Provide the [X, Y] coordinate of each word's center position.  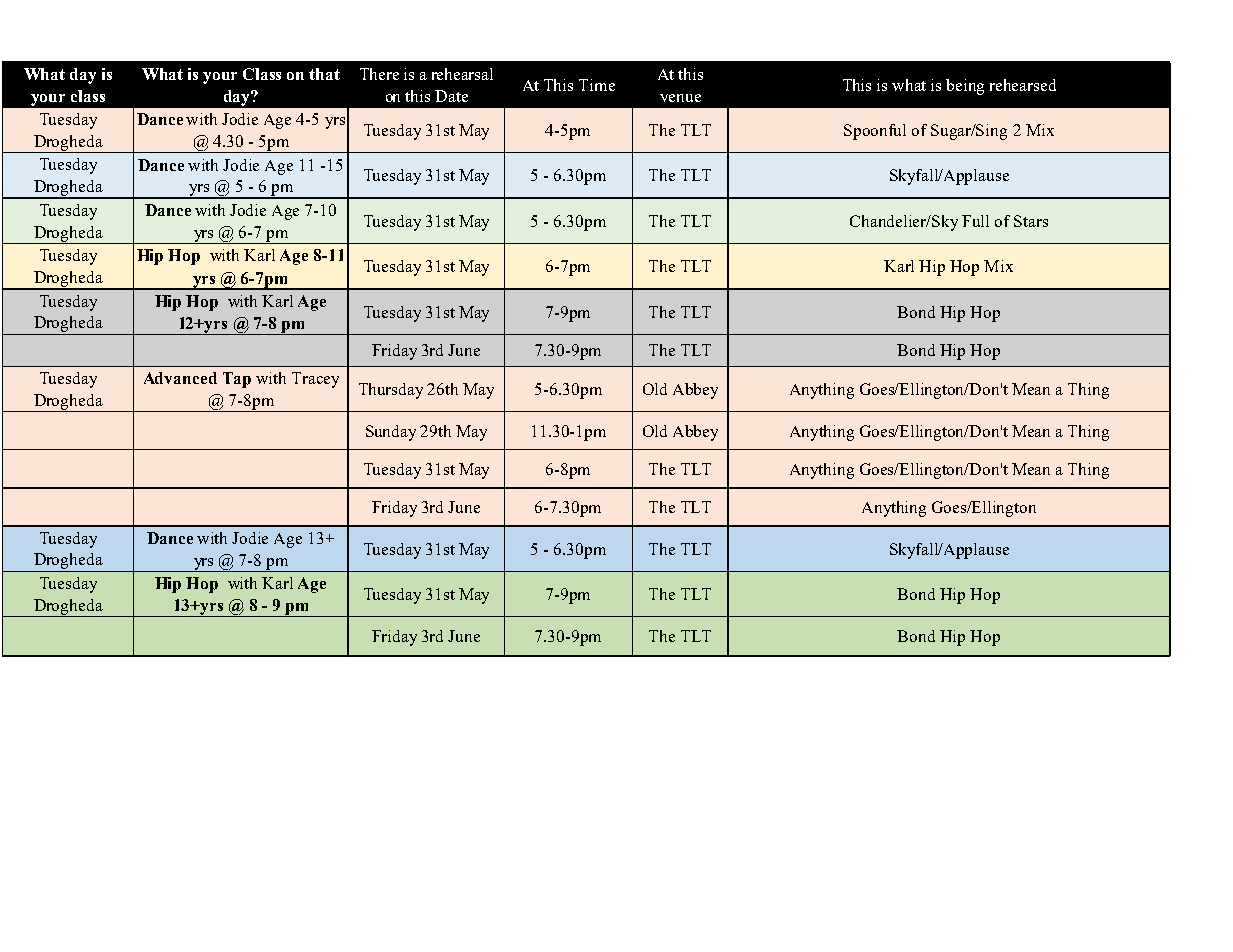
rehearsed [1023, 85]
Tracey [315, 380]
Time [597, 85]
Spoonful [875, 132]
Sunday [391, 433]
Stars [1031, 221]
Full [975, 221]
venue [680, 98]
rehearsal [462, 74]
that [324, 74]
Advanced [180, 378]
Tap [237, 380]
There [379, 74]
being [965, 87]
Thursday [391, 391]
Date [451, 96]
